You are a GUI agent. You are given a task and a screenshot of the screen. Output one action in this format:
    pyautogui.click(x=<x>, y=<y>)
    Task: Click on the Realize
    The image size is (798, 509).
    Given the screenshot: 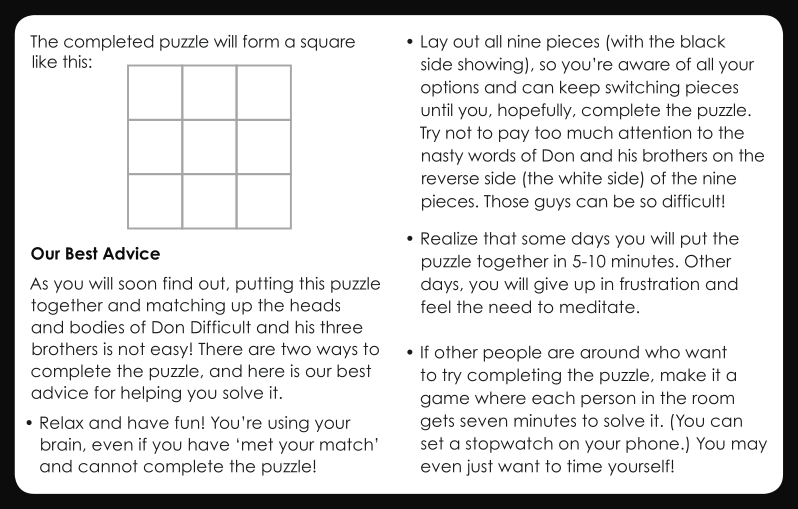 What is the action you would take?
    pyautogui.click(x=449, y=238)
